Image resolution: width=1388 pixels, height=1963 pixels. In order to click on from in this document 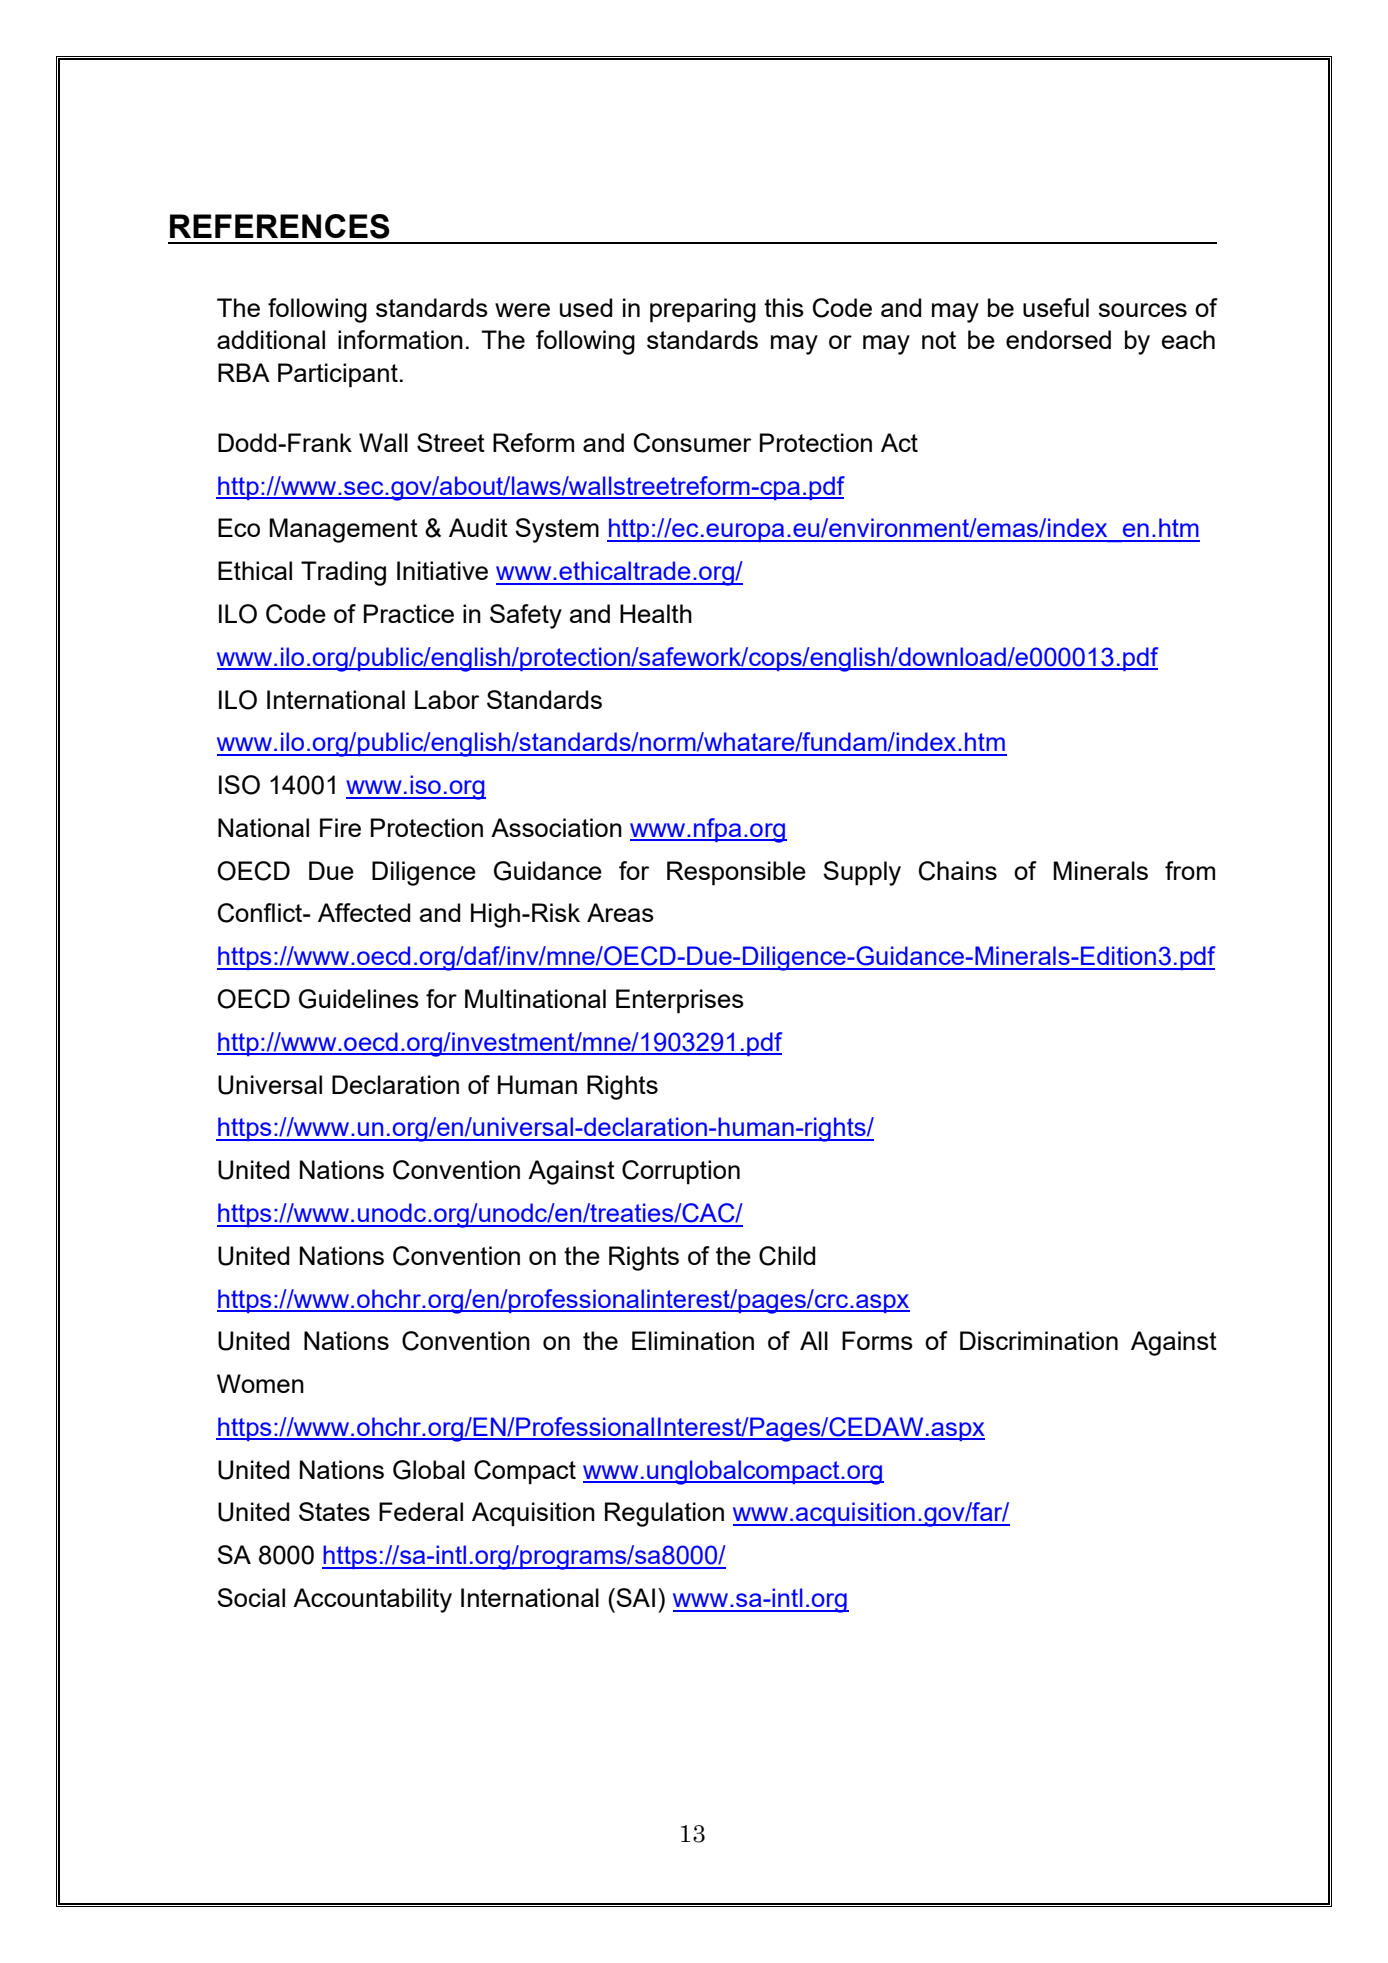, I will do `click(1190, 870)`.
